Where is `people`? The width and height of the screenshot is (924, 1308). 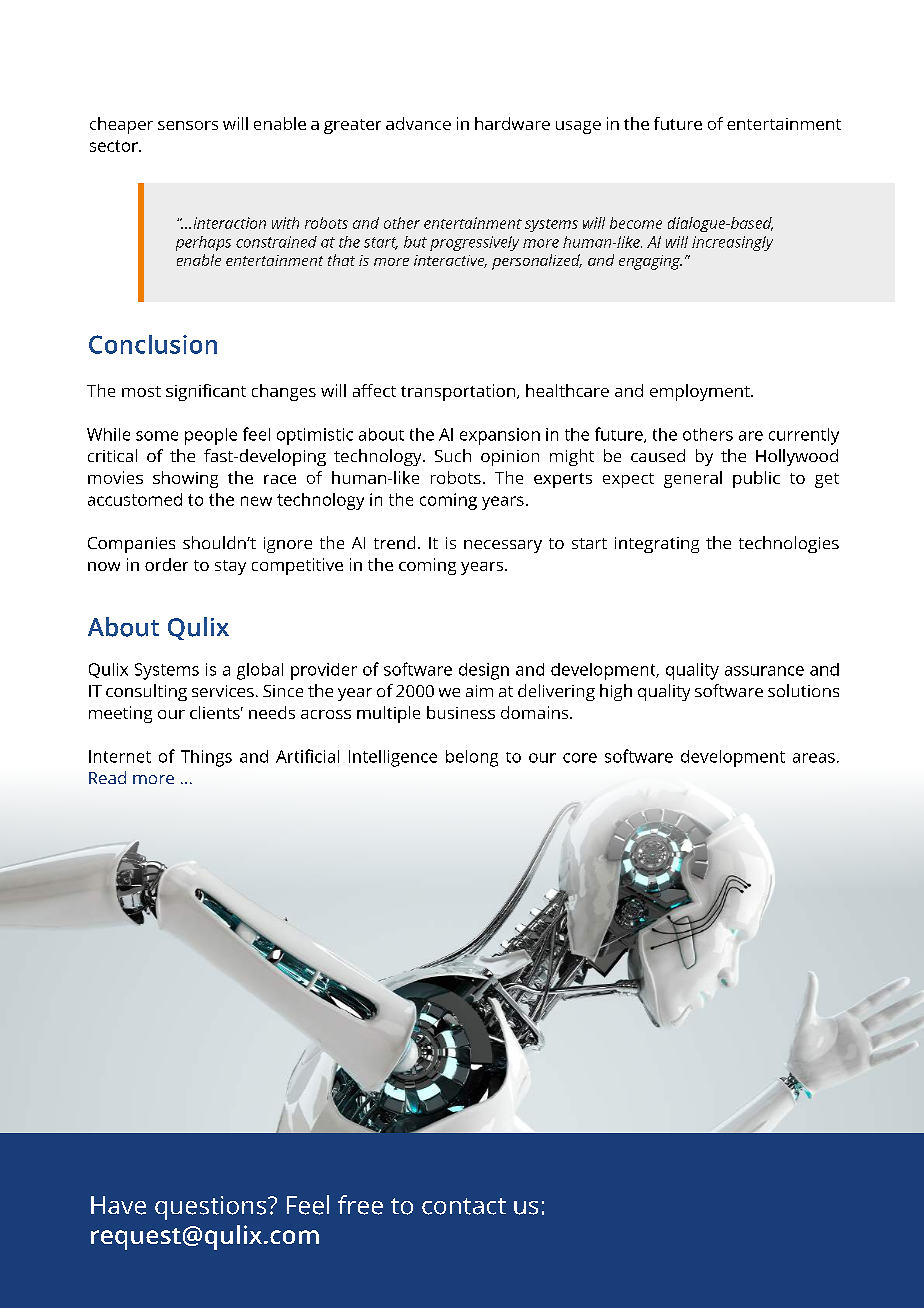 people is located at coordinates (211, 436).
